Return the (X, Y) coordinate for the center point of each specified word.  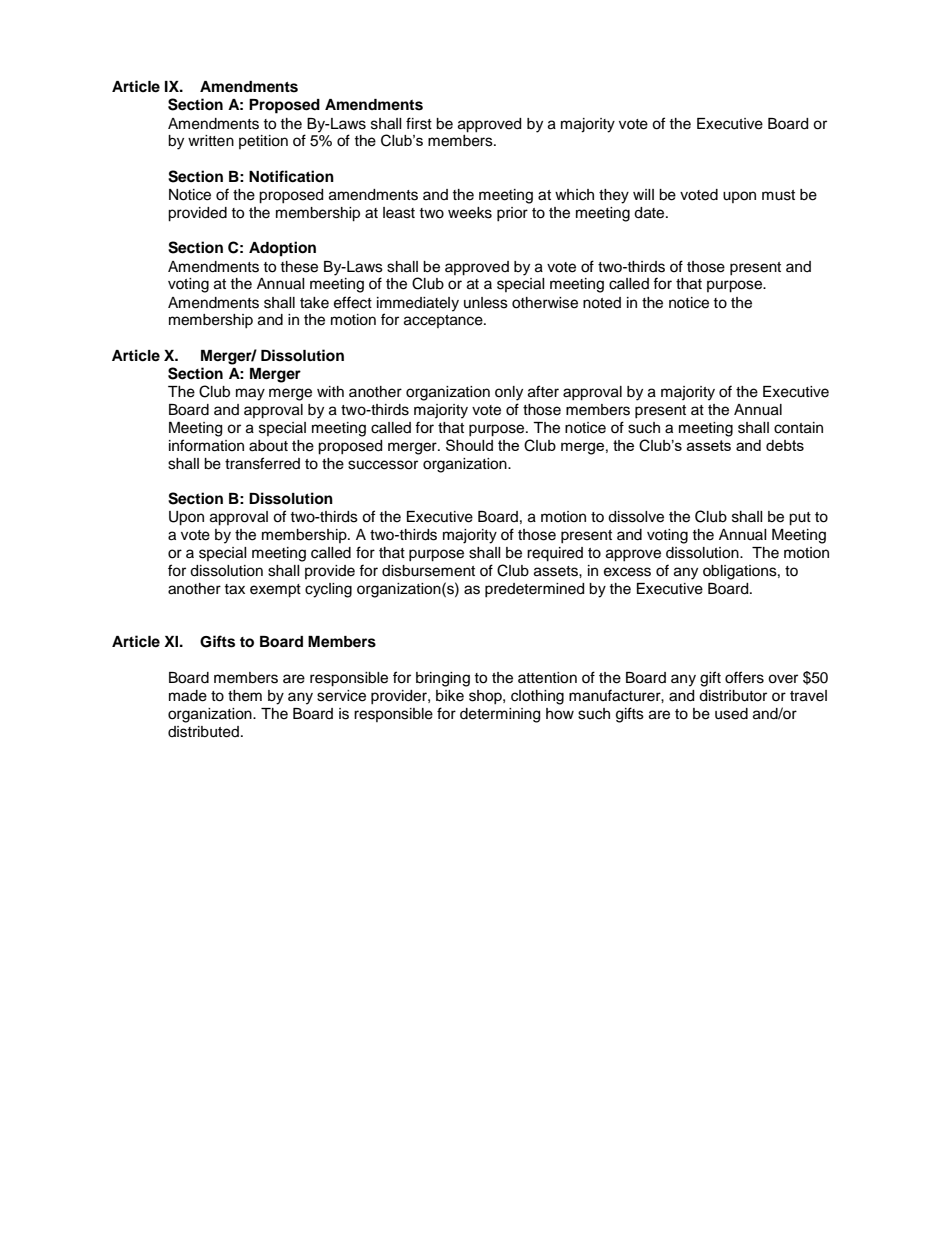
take (314, 303)
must (778, 195)
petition (263, 142)
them (245, 696)
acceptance (444, 321)
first (419, 123)
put (800, 519)
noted (602, 303)
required (555, 554)
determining (500, 715)
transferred (262, 463)
